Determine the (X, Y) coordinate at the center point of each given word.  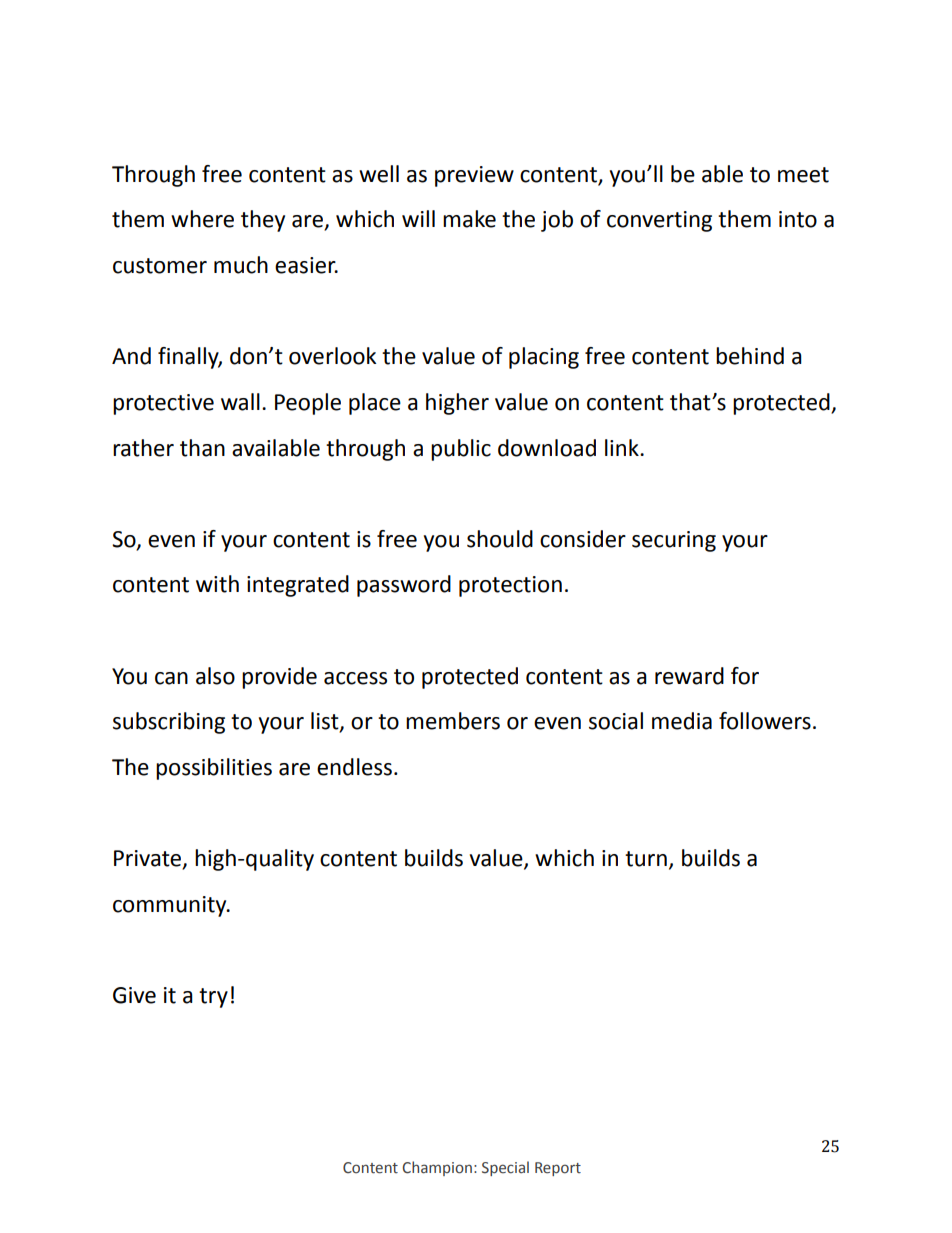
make (469, 219)
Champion (437, 1168)
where (202, 219)
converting (659, 221)
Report (558, 1169)
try (213, 998)
